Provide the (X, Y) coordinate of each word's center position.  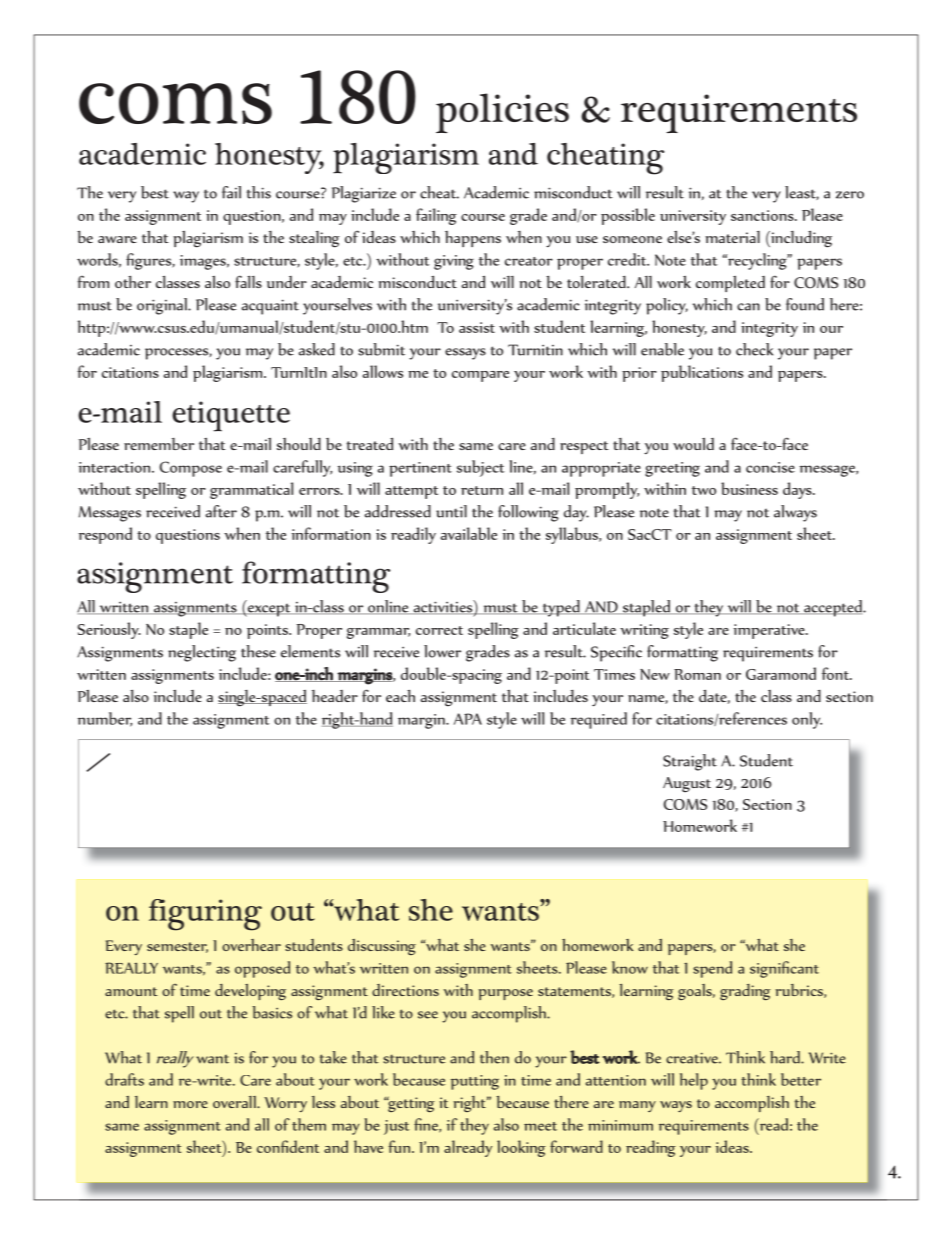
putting (475, 1082)
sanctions (763, 215)
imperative (770, 631)
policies (502, 113)
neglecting (202, 653)
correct (439, 630)
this (258, 192)
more (190, 1104)
